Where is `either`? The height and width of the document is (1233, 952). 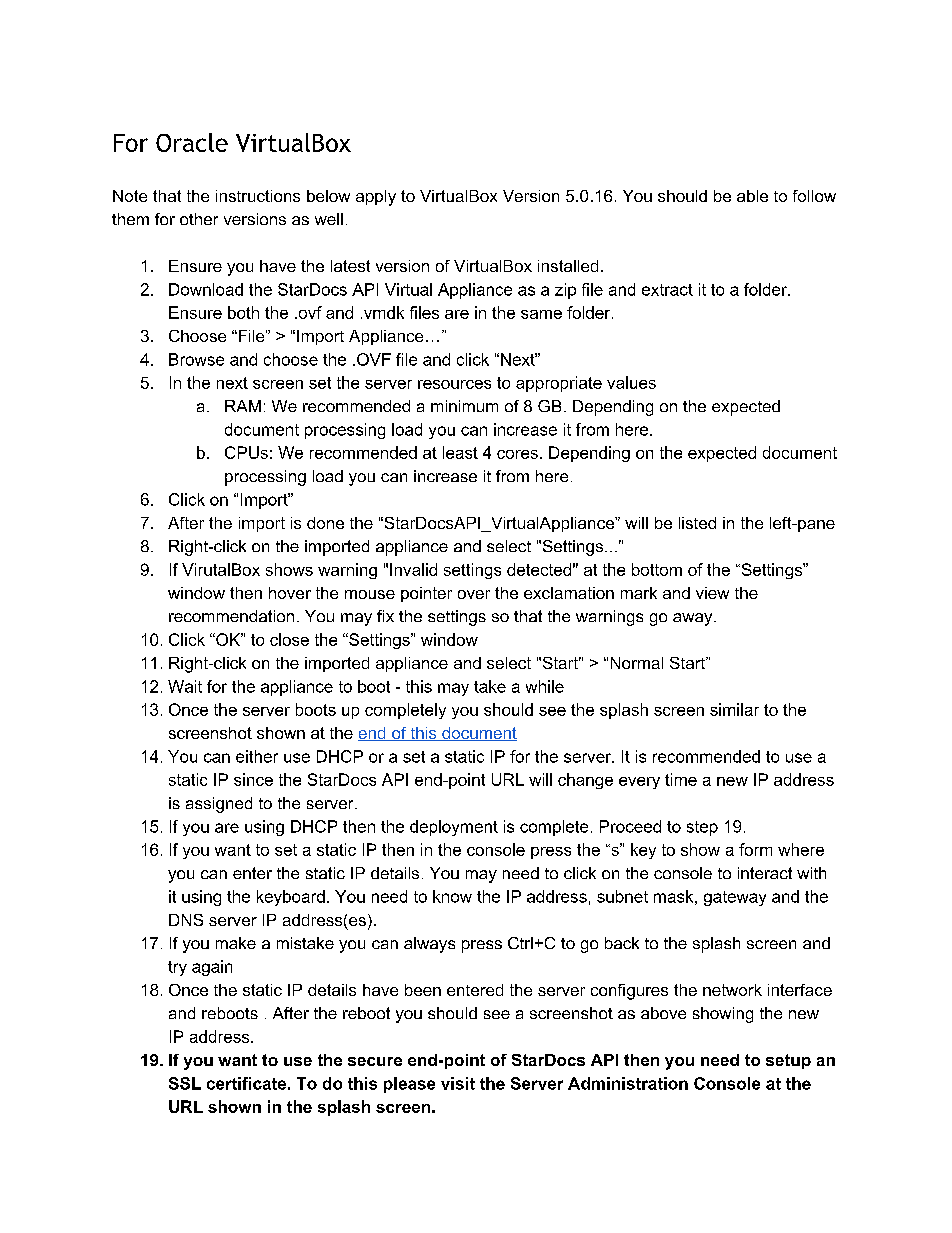
either is located at coordinates (257, 756).
